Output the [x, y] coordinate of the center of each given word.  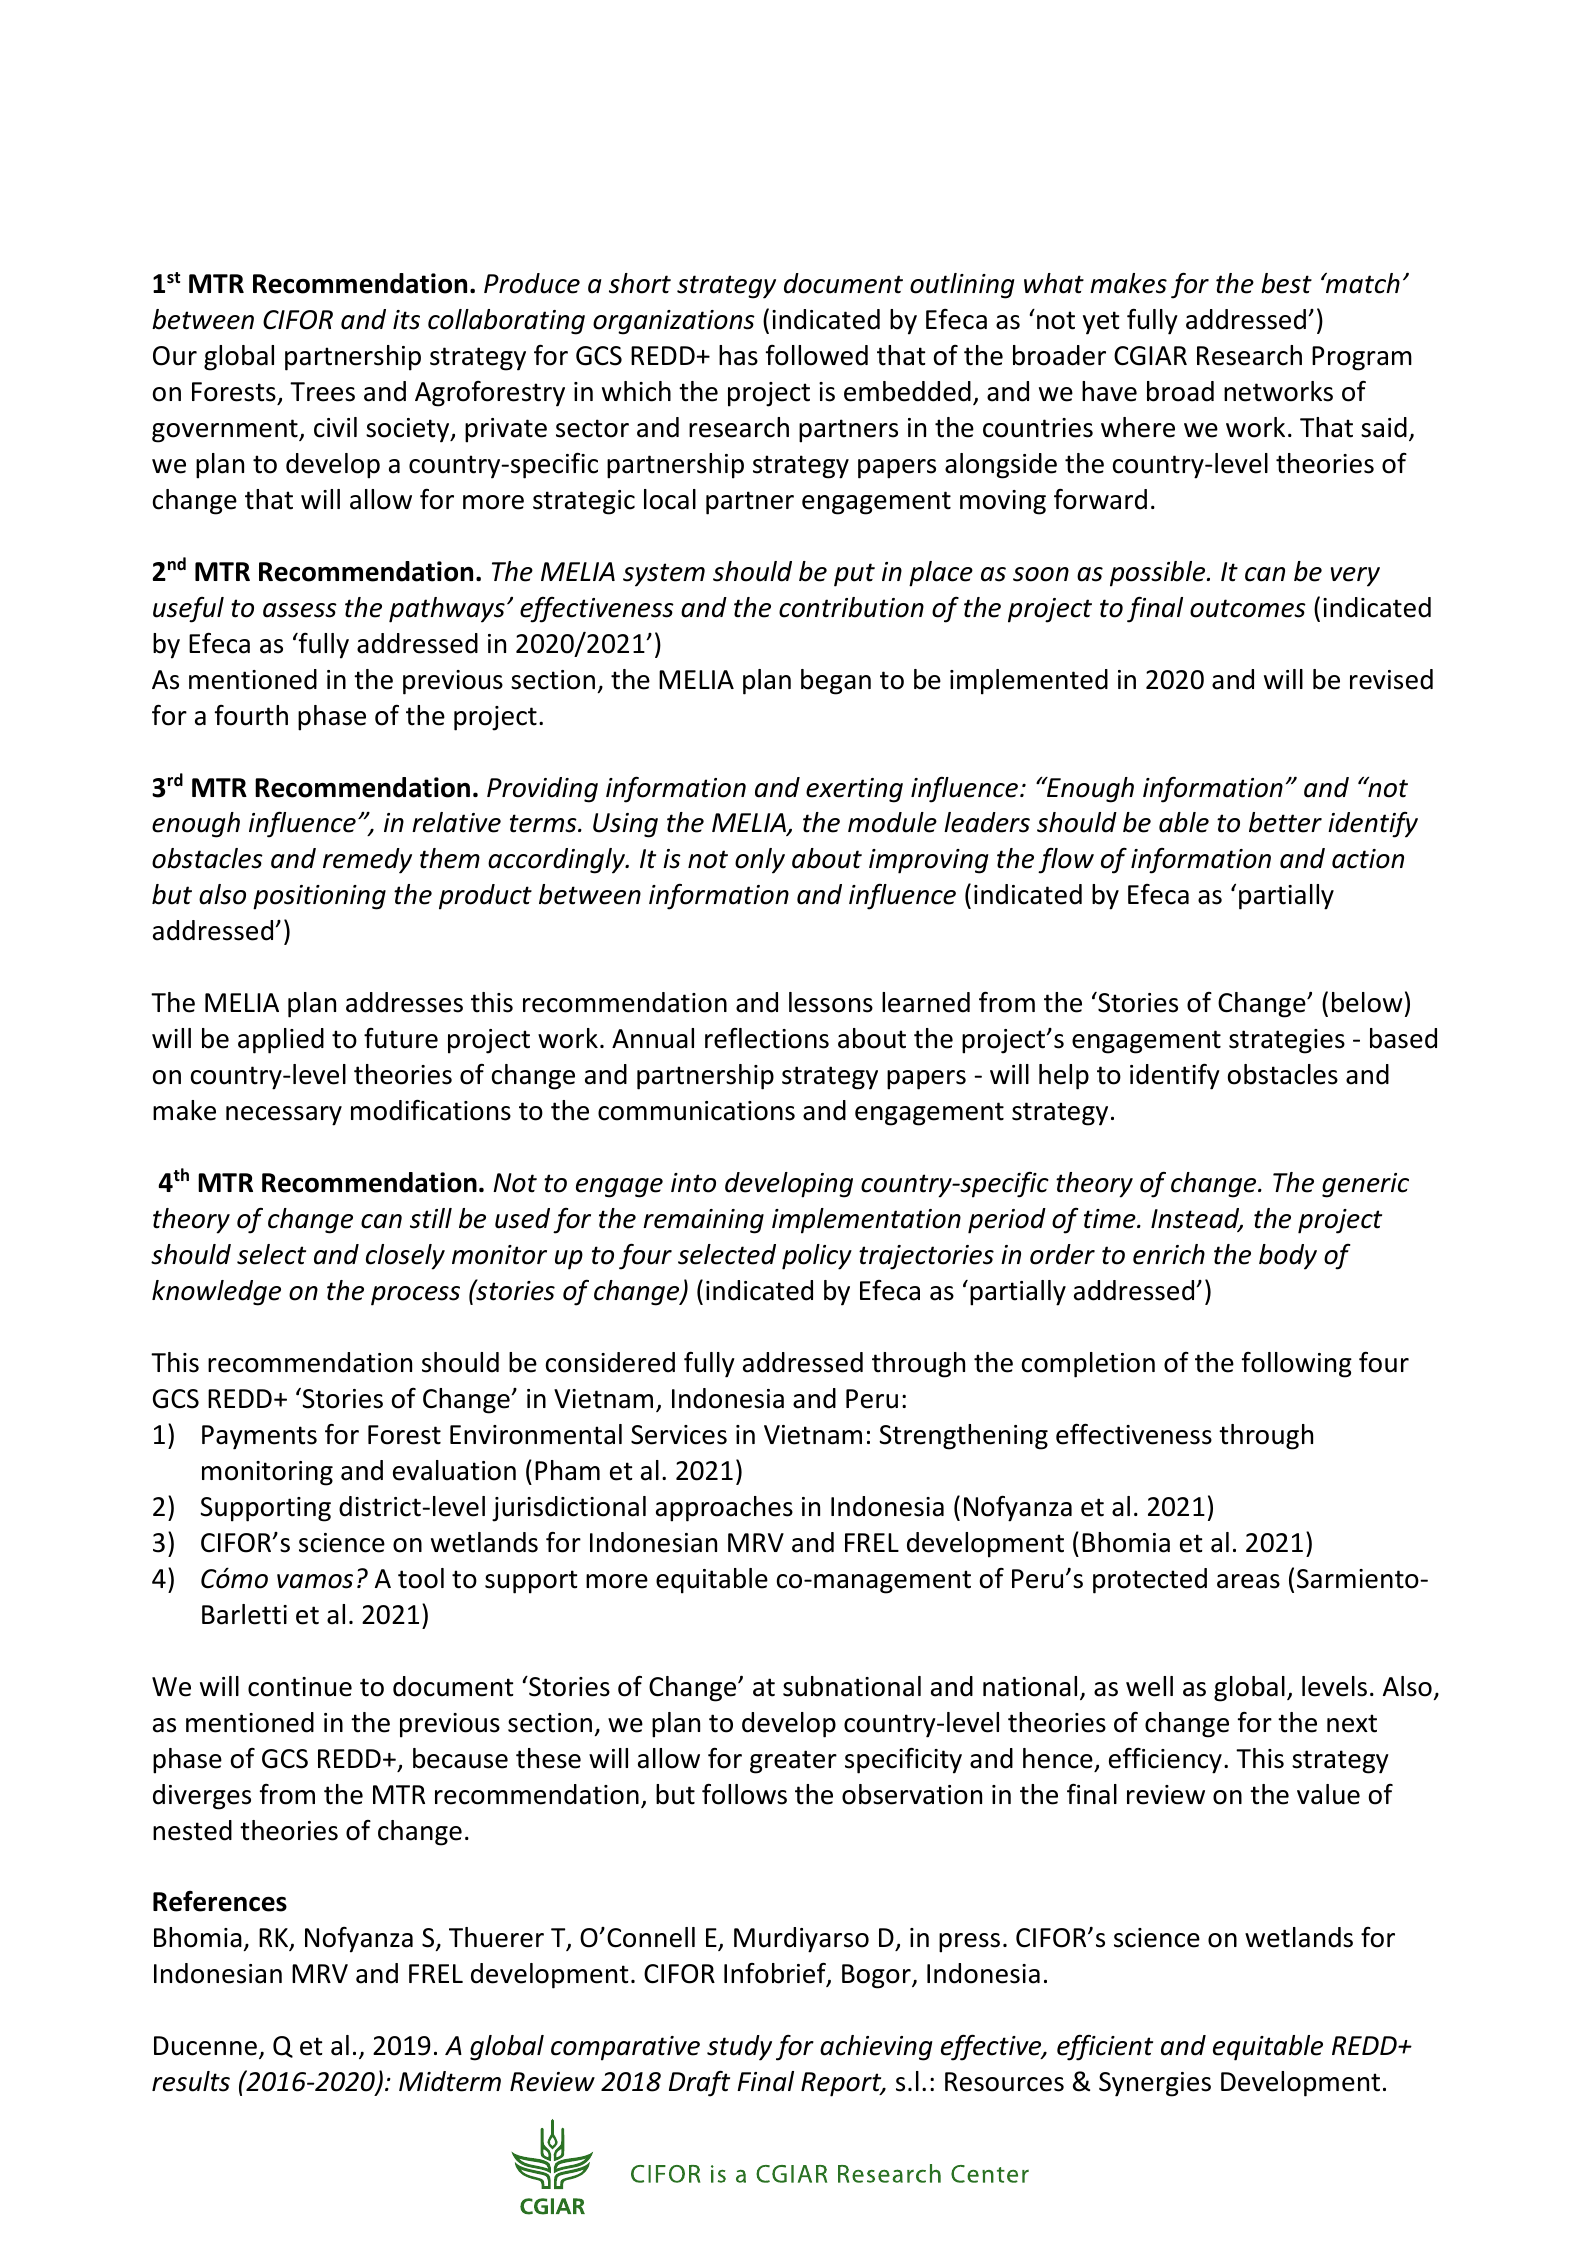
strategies [1287, 1041]
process [415, 1296]
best [1286, 283]
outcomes [1248, 608]
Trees [322, 392]
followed [817, 355]
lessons [831, 1002]
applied [281, 1041]
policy [817, 1257]
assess [300, 610]
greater [793, 1762]
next [1352, 1723]
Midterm [450, 2081]
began [836, 682]
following [1297, 1365]
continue [300, 1687]
